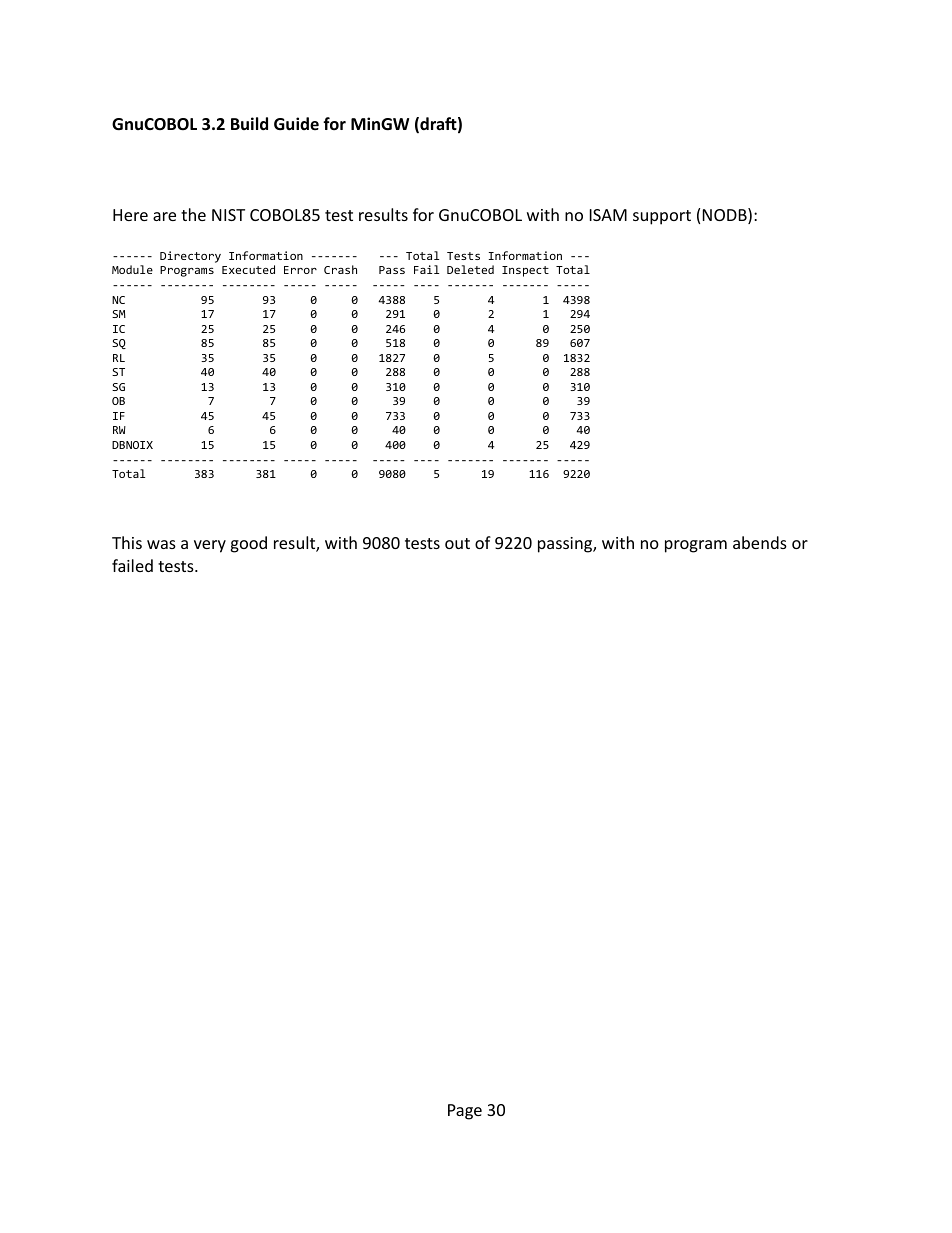 The width and height of the image is (952, 1233). I want to click on the, so click(193, 214).
